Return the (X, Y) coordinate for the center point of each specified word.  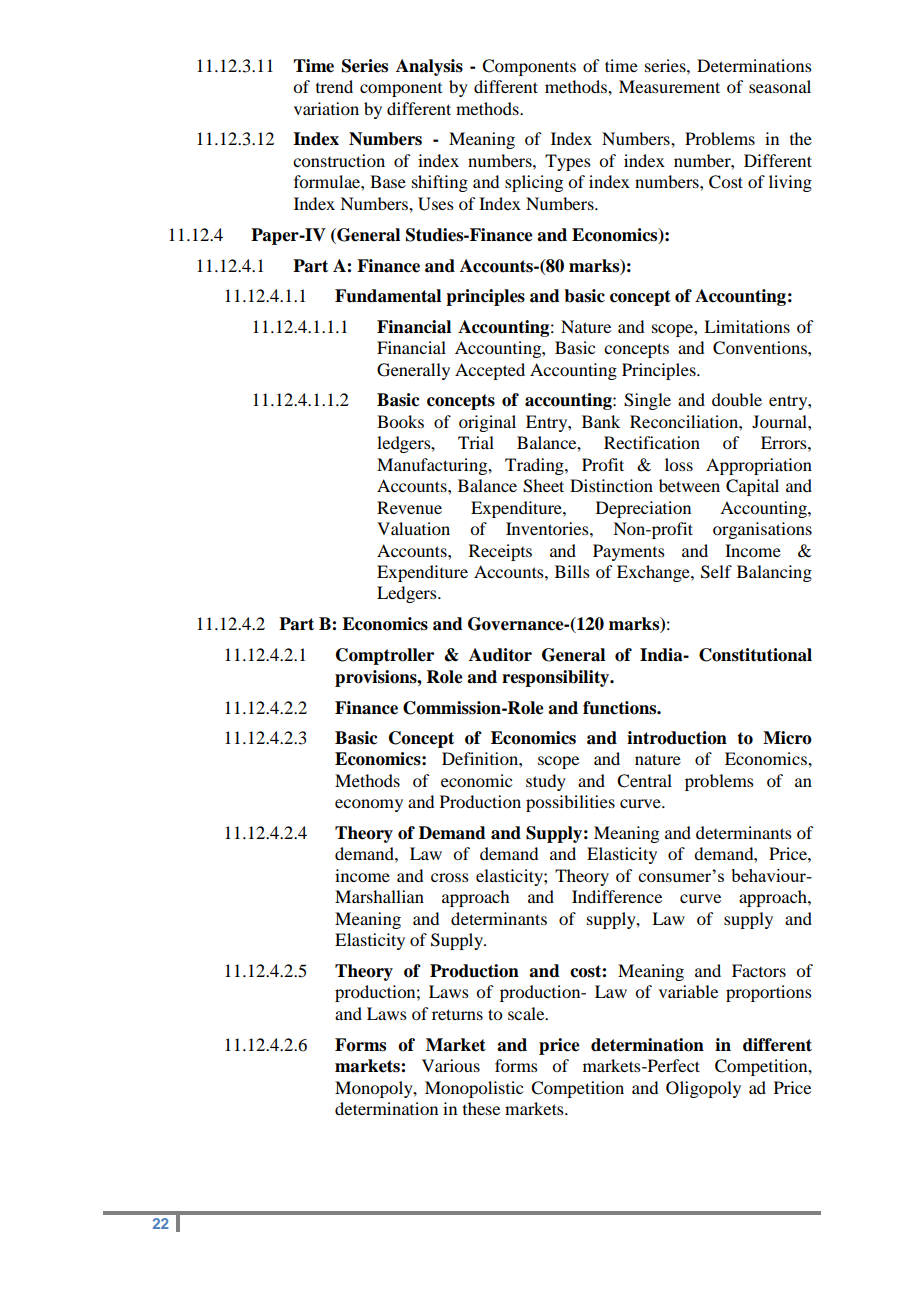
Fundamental (388, 296)
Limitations (747, 326)
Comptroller (385, 656)
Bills (572, 571)
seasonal (780, 86)
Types (568, 162)
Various (451, 1065)
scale (527, 1013)
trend (334, 86)
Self (716, 572)
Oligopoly (703, 1089)
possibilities (570, 803)
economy (369, 805)
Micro (787, 738)
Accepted (490, 371)
